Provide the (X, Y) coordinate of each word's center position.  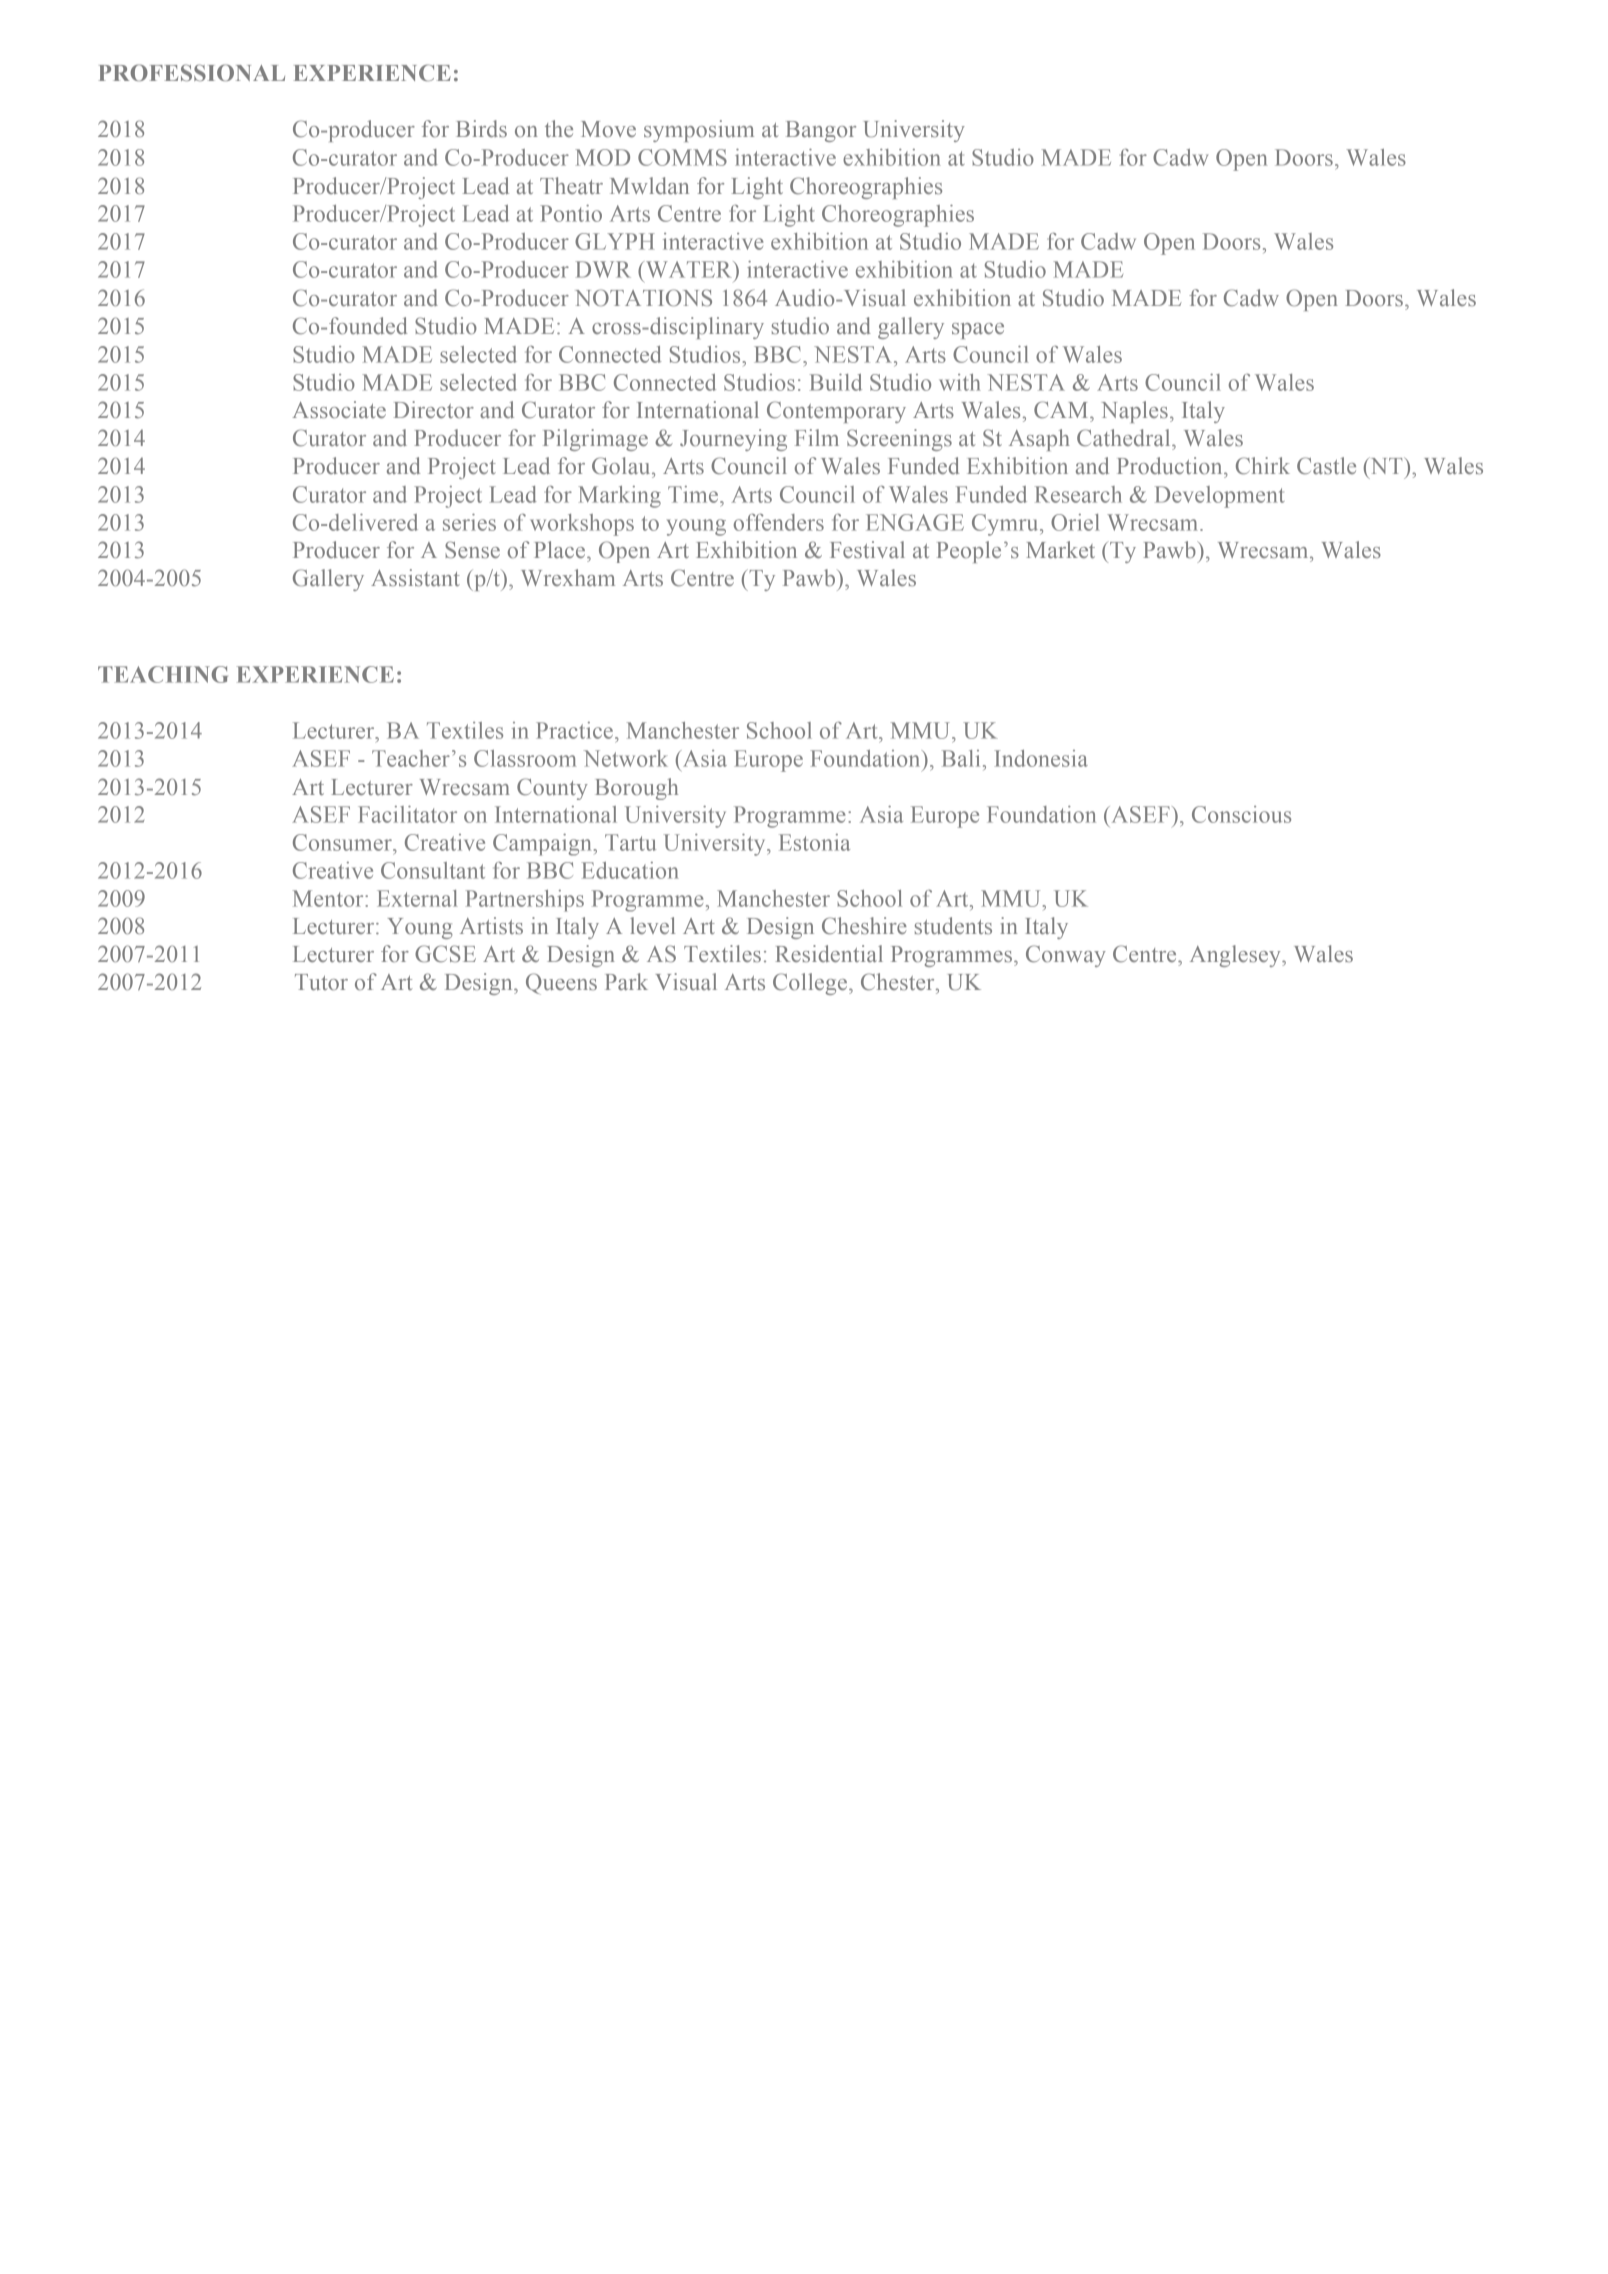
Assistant (415, 577)
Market (1060, 549)
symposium (699, 131)
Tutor (321, 982)
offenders (779, 522)
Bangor (821, 131)
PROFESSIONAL (191, 72)
